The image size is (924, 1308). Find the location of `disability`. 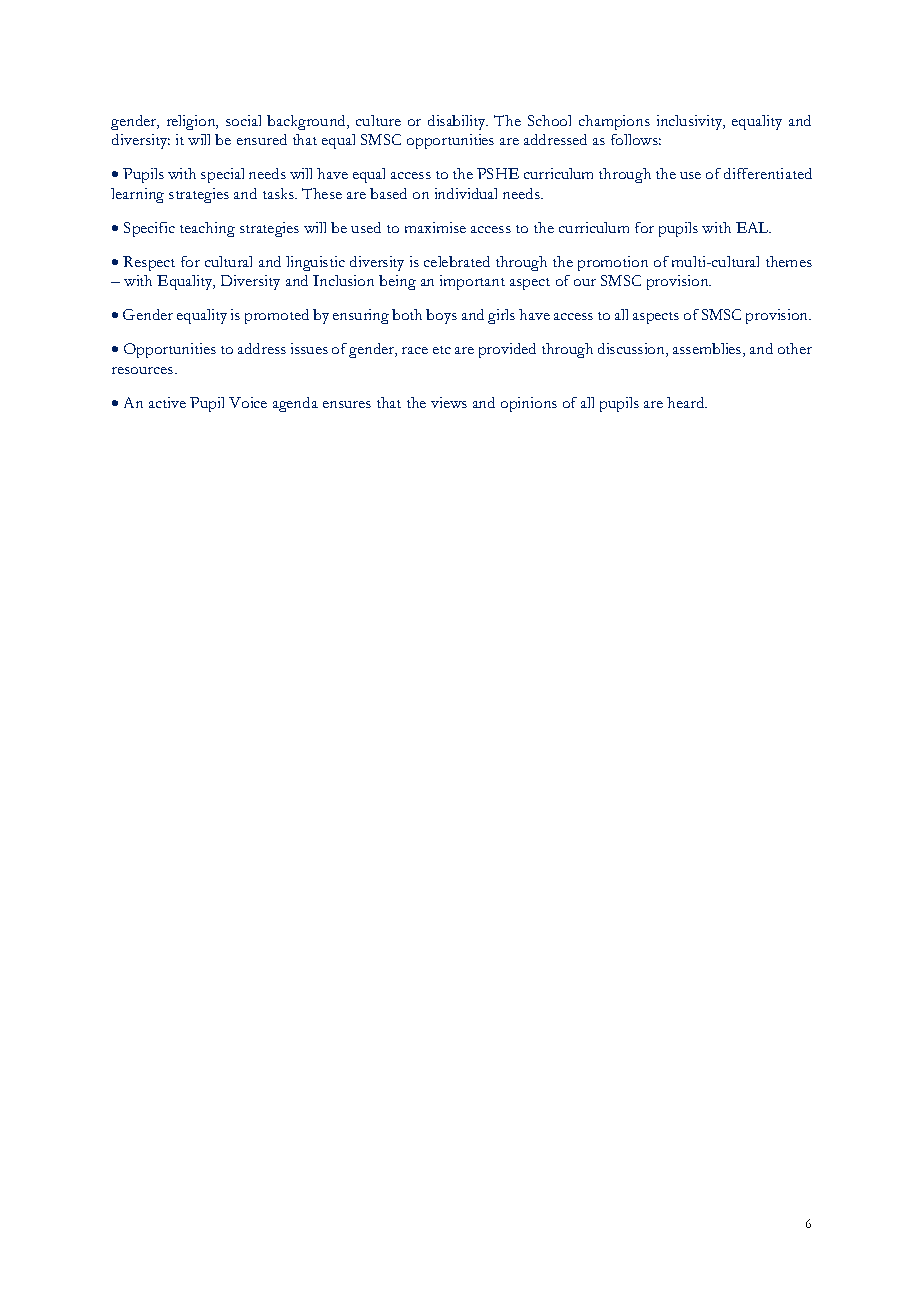

disability is located at coordinates (458, 122).
